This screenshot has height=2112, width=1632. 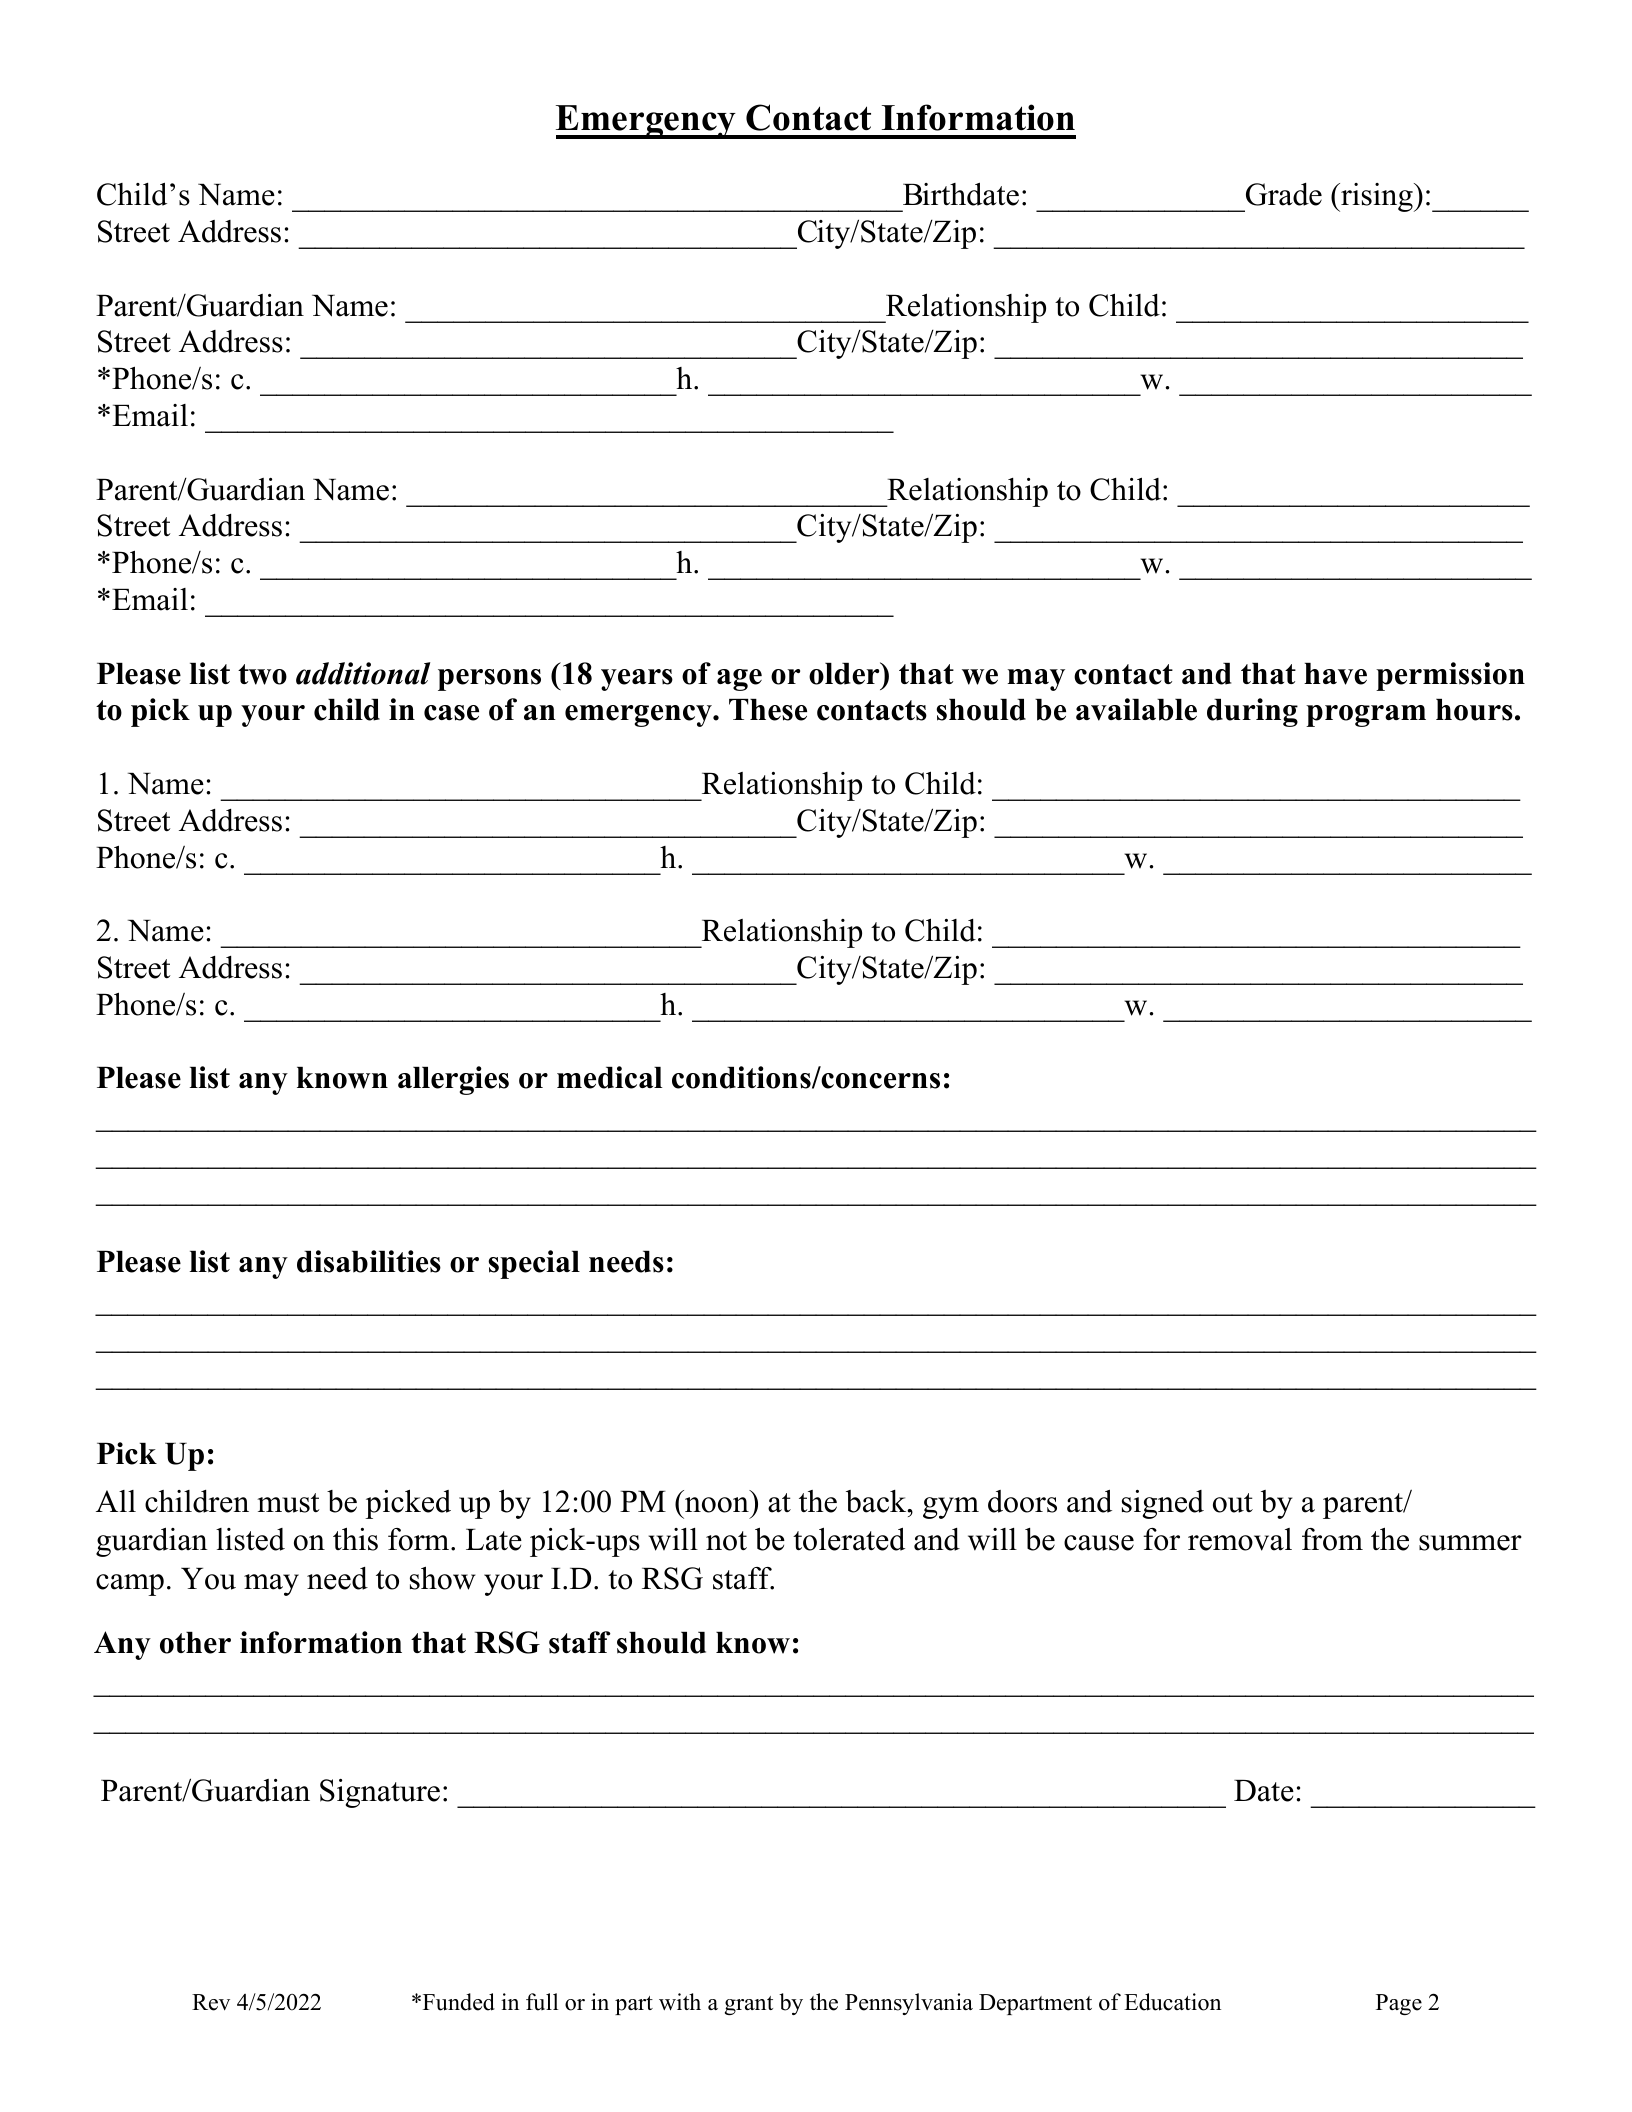 I want to click on program, so click(x=1366, y=716).
